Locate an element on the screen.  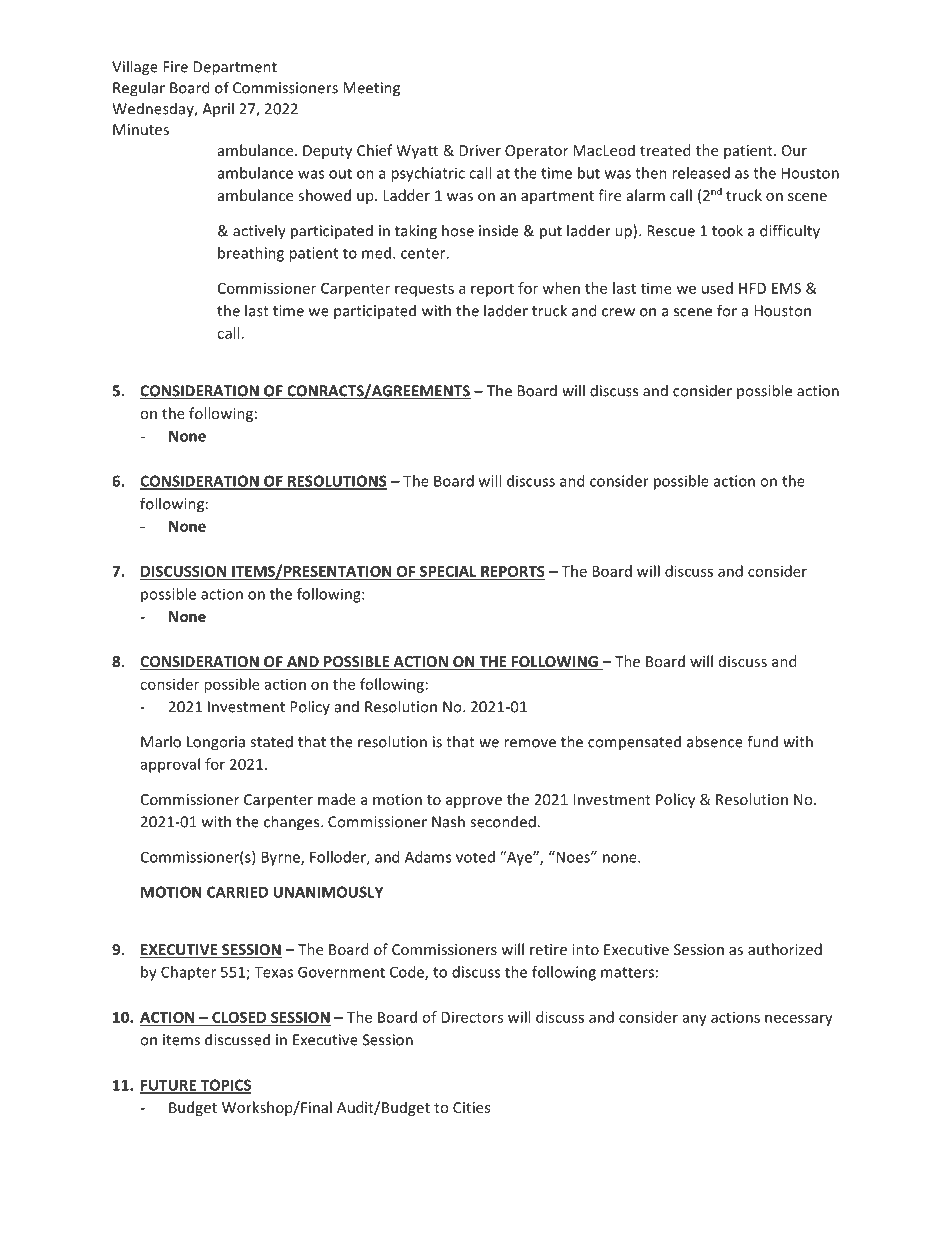
used is located at coordinates (717, 288).
